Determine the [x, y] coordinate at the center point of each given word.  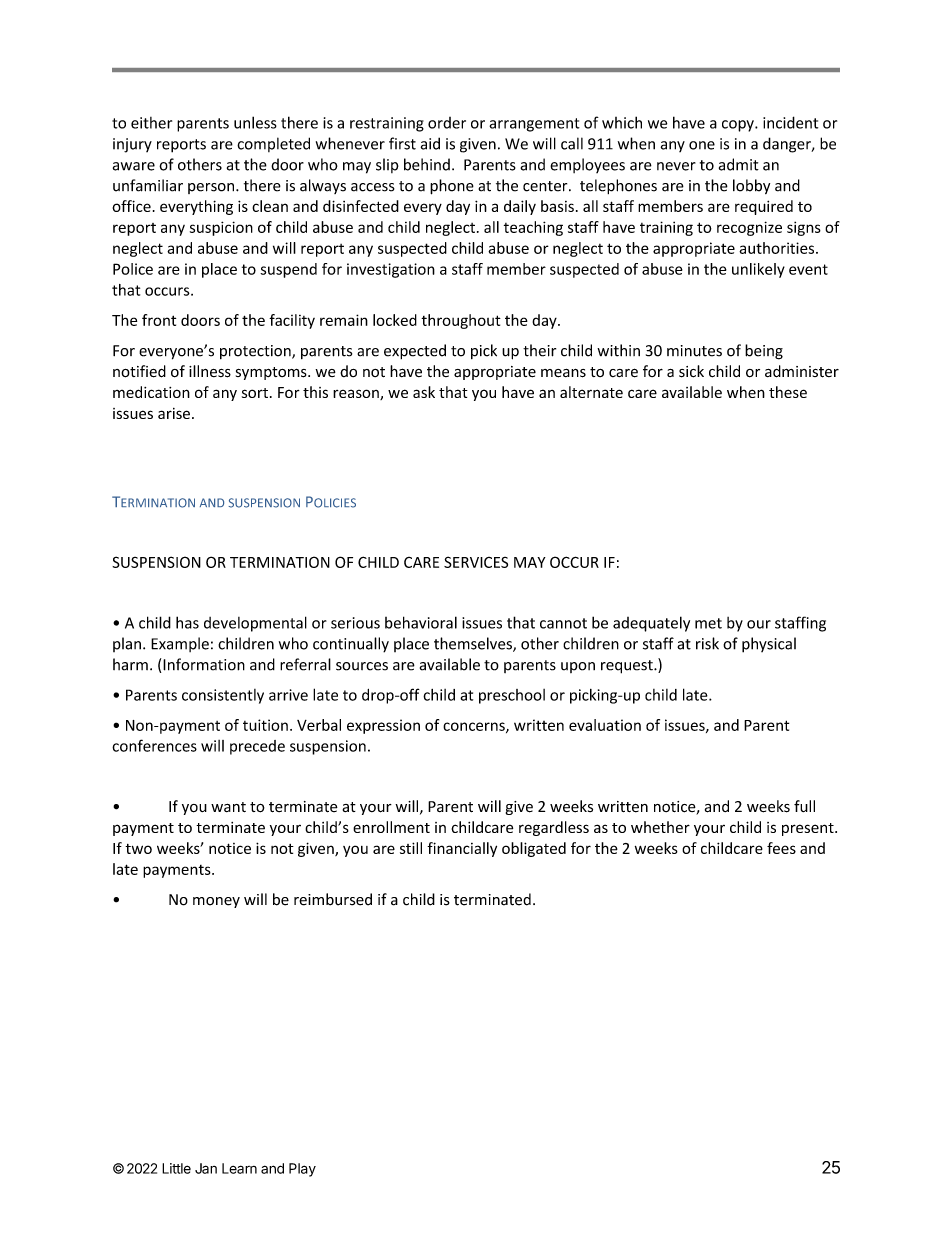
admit [739, 164]
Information [204, 664]
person [212, 188]
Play [302, 1170]
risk [707, 643]
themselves [474, 644]
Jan [206, 1168]
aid [430, 143]
